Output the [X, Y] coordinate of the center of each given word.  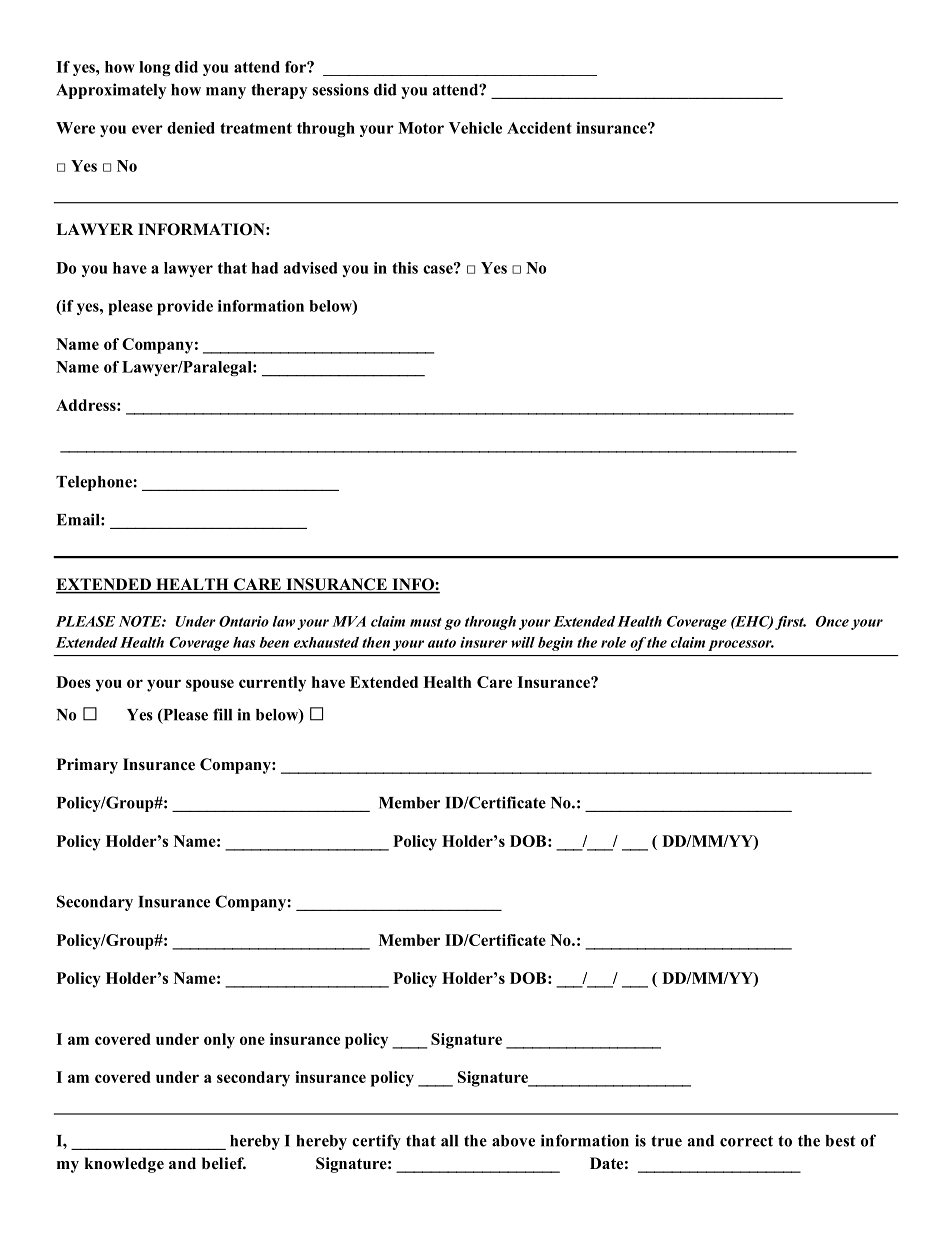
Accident [539, 128]
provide [185, 307]
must [426, 622]
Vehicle [475, 128]
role [613, 642]
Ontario [244, 621]
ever [147, 129]
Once [832, 621]
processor [741, 645]
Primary [87, 766]
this [405, 268]
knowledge [124, 1165]
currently [272, 684]
